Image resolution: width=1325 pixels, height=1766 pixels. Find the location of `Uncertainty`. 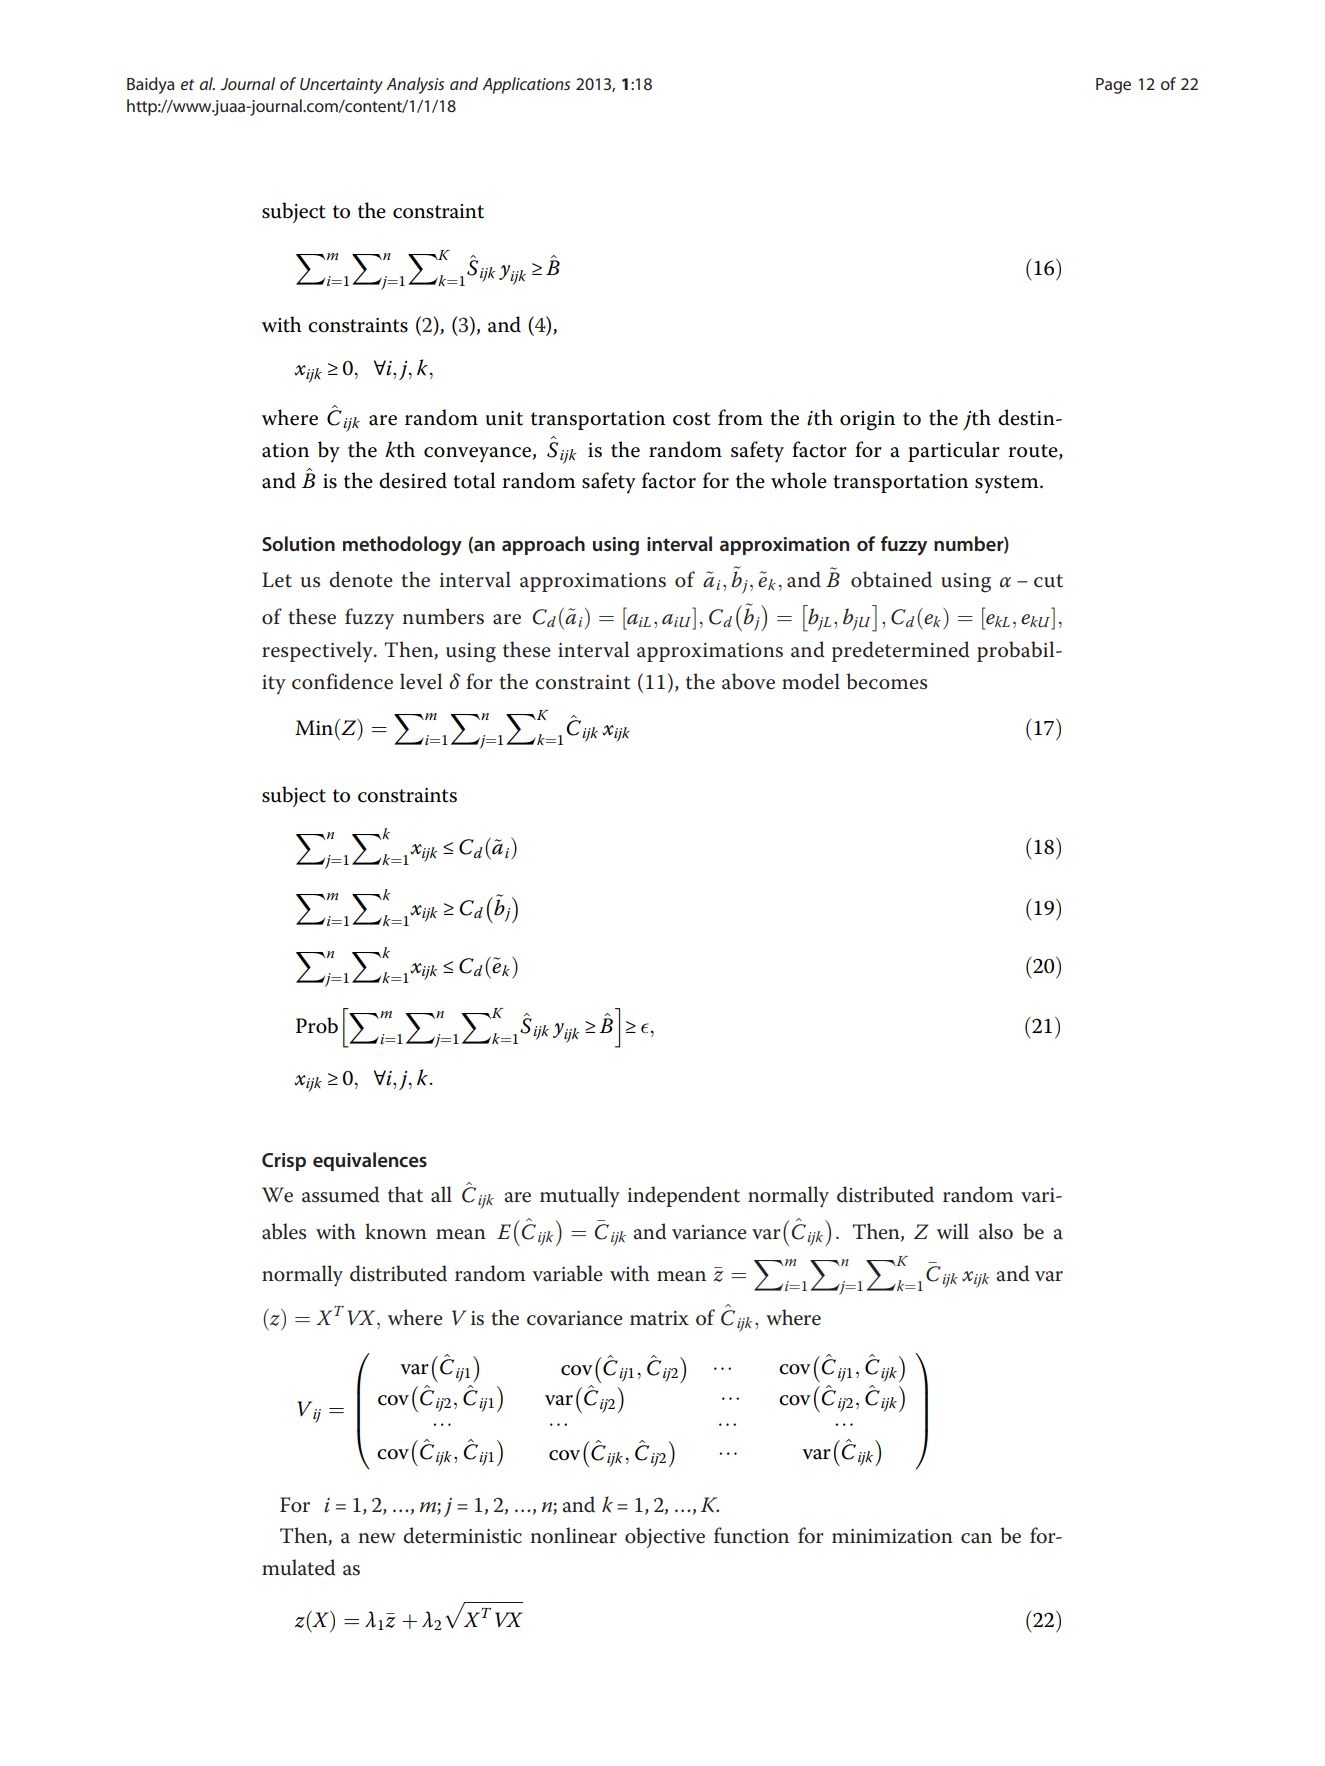

Uncertainty is located at coordinates (341, 86).
